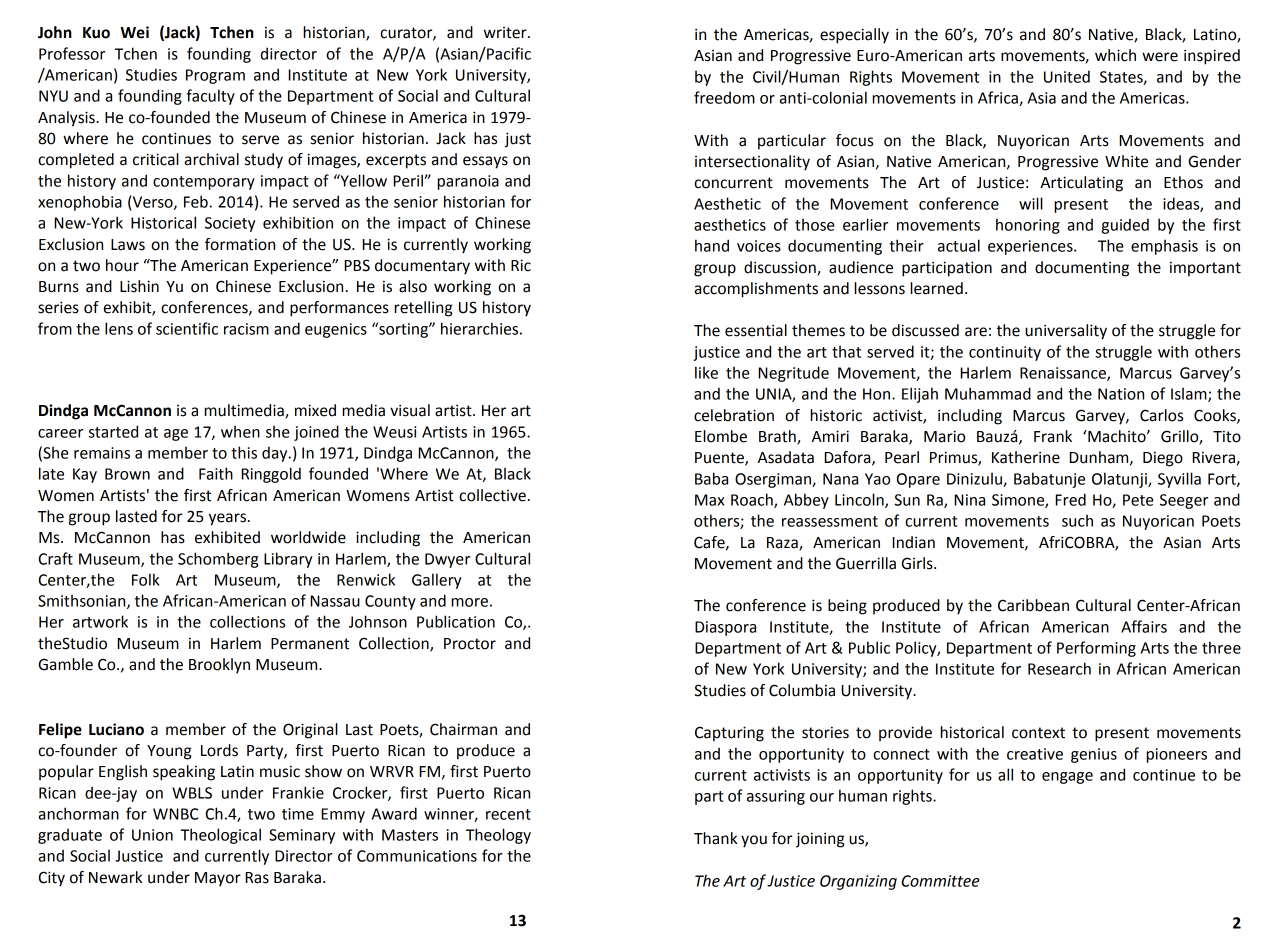 The width and height of the screenshot is (1270, 952). What do you see at coordinates (1066, 332) in the screenshot?
I see `universality` at bounding box center [1066, 332].
